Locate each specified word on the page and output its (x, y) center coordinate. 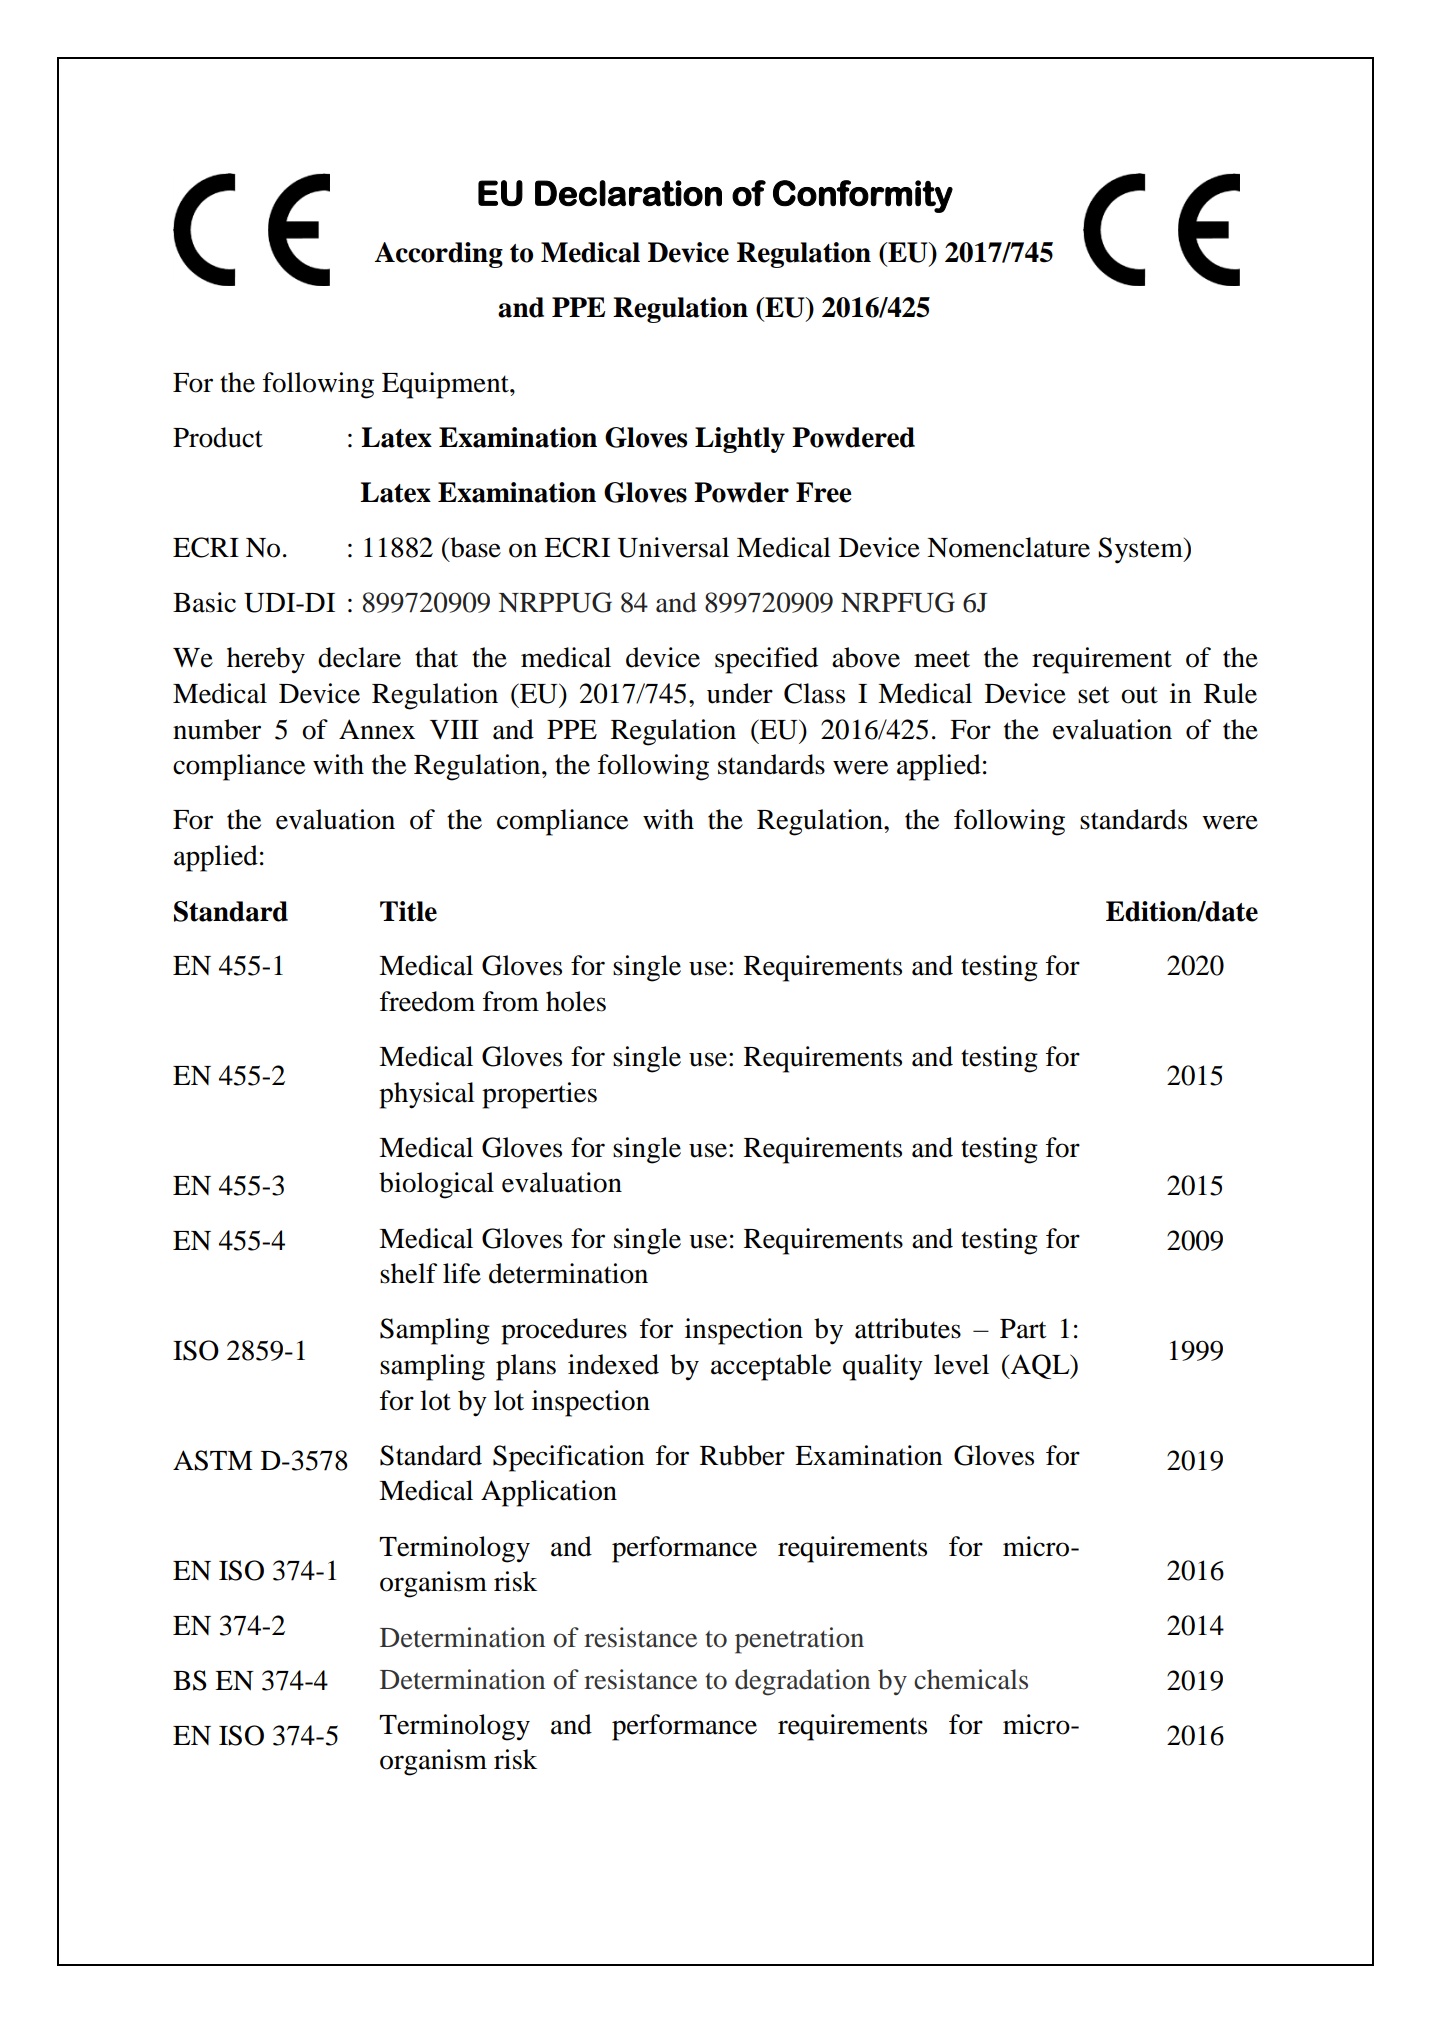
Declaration (628, 193)
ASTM (212, 1460)
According (439, 255)
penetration (799, 1640)
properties (539, 1095)
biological (436, 1185)
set (1094, 695)
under (740, 693)
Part (1023, 1329)
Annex (377, 729)
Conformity (863, 196)
